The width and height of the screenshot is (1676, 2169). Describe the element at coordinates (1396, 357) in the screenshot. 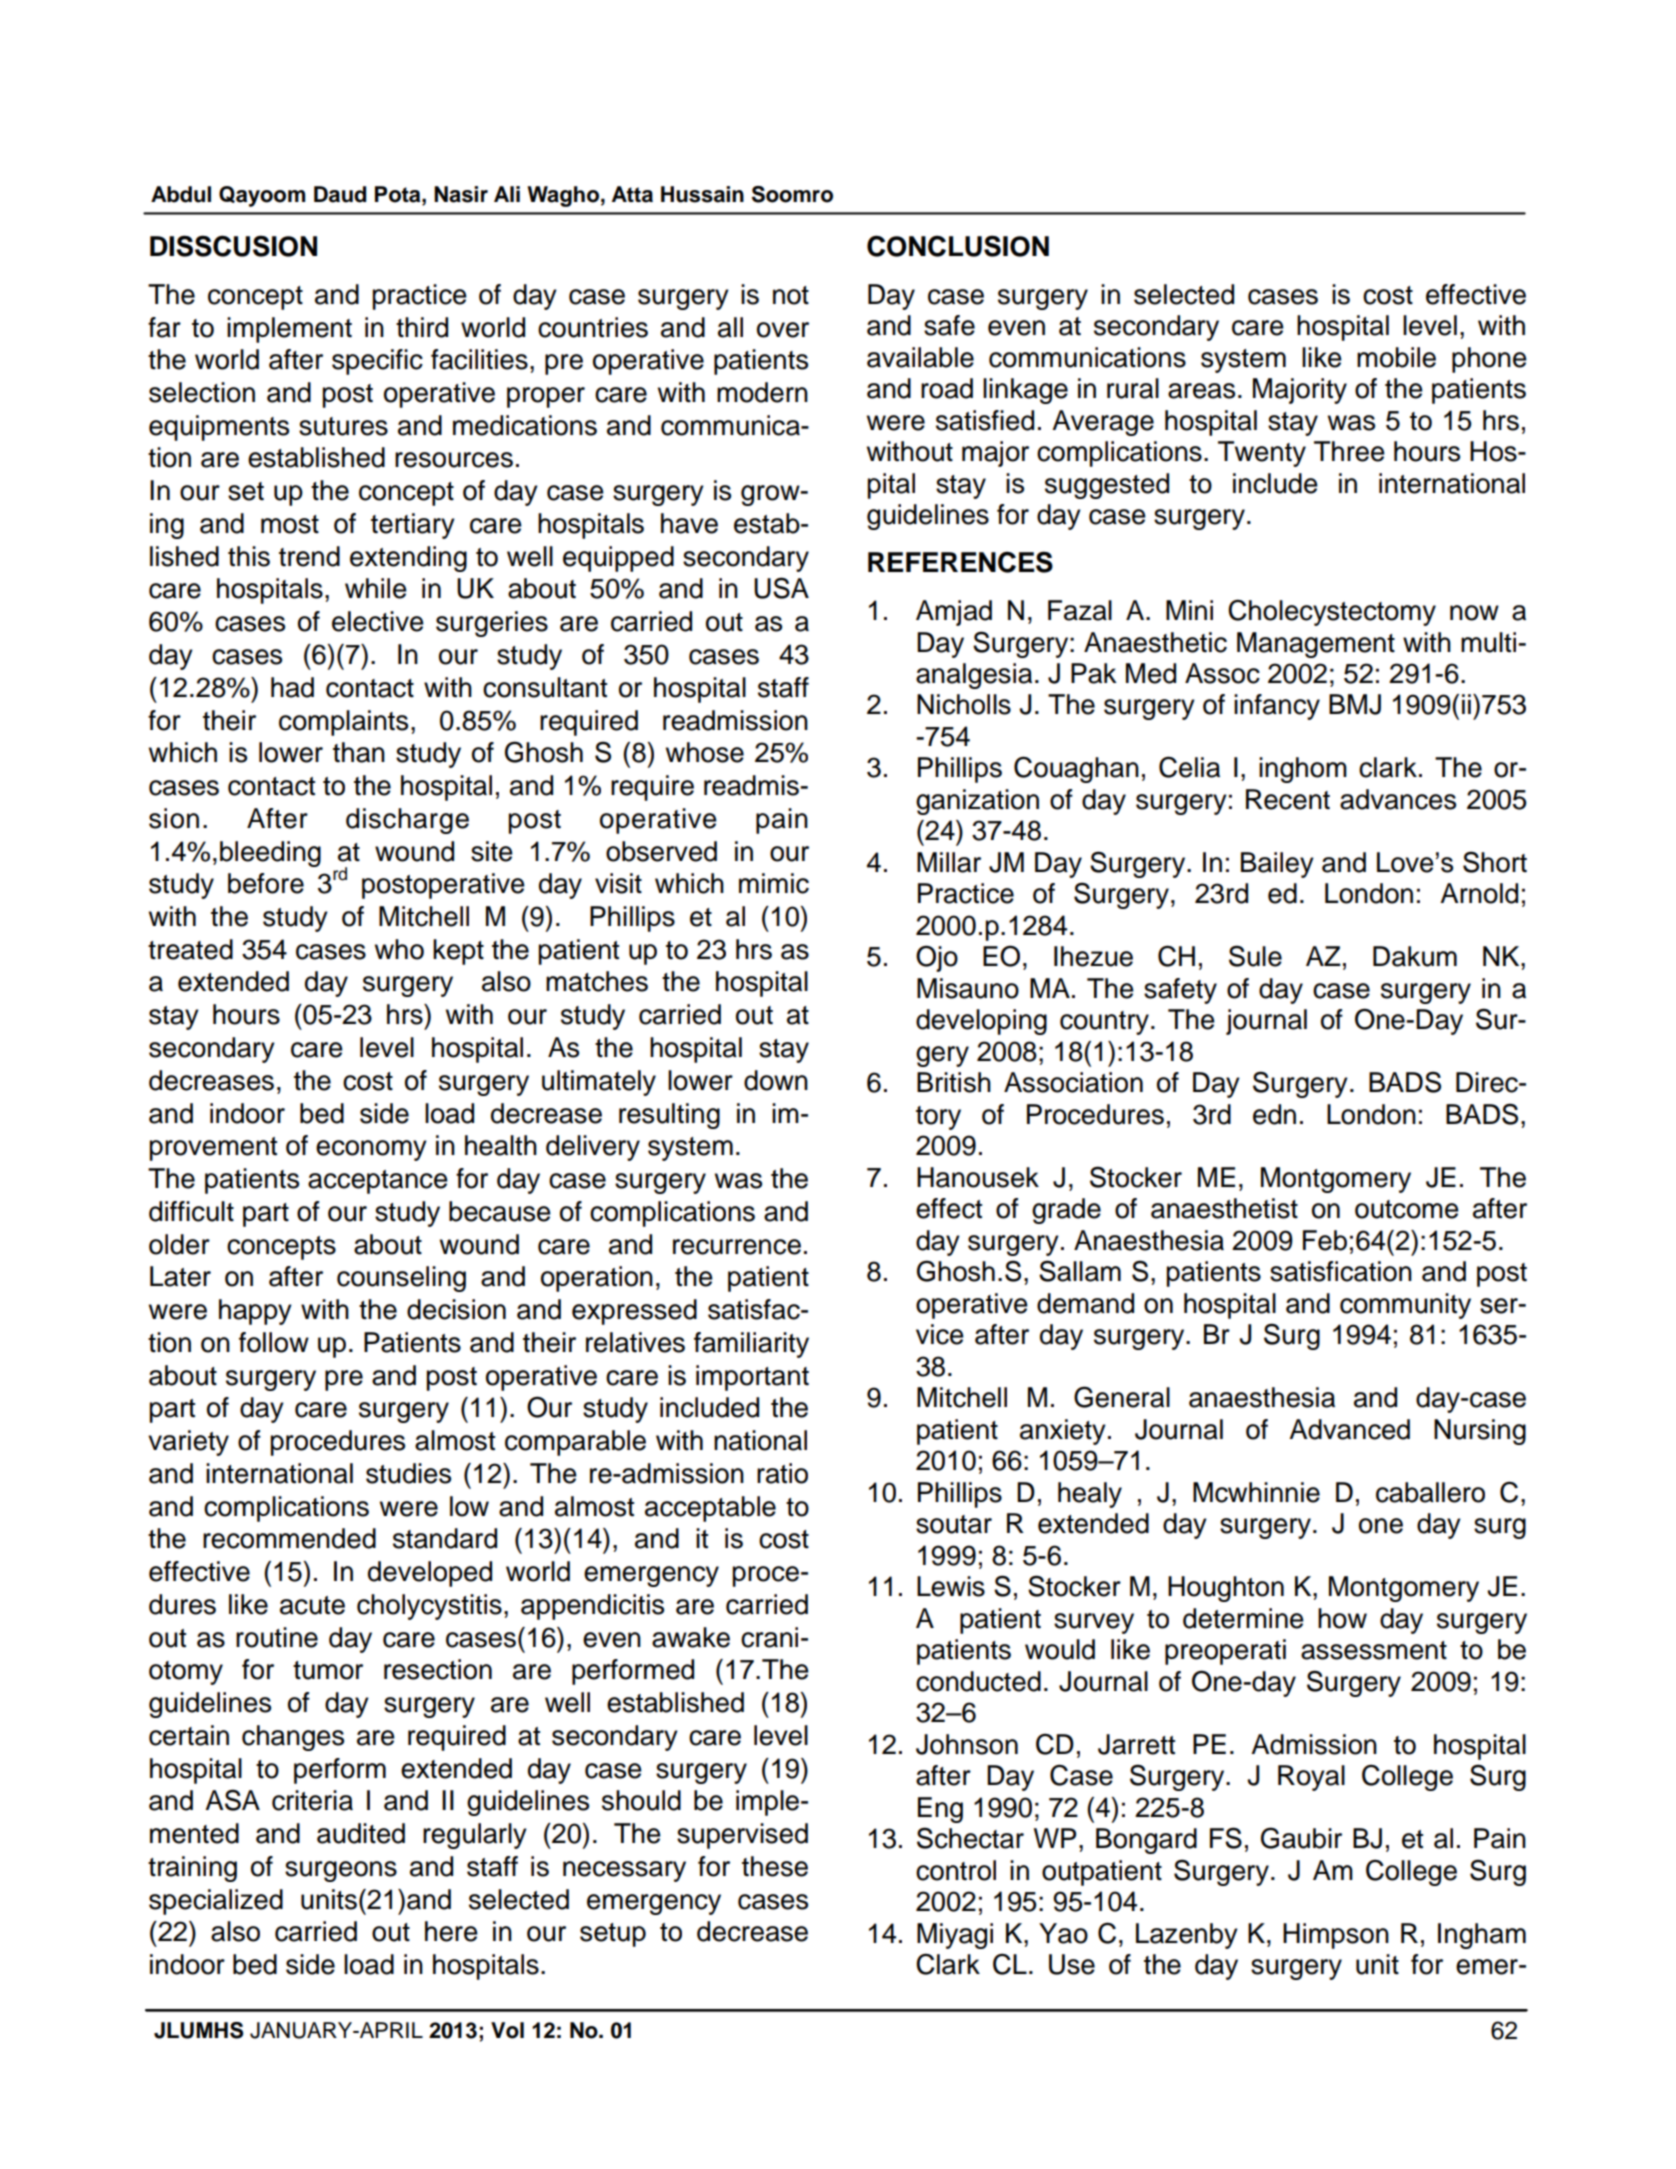

I see `mobile` at that location.
